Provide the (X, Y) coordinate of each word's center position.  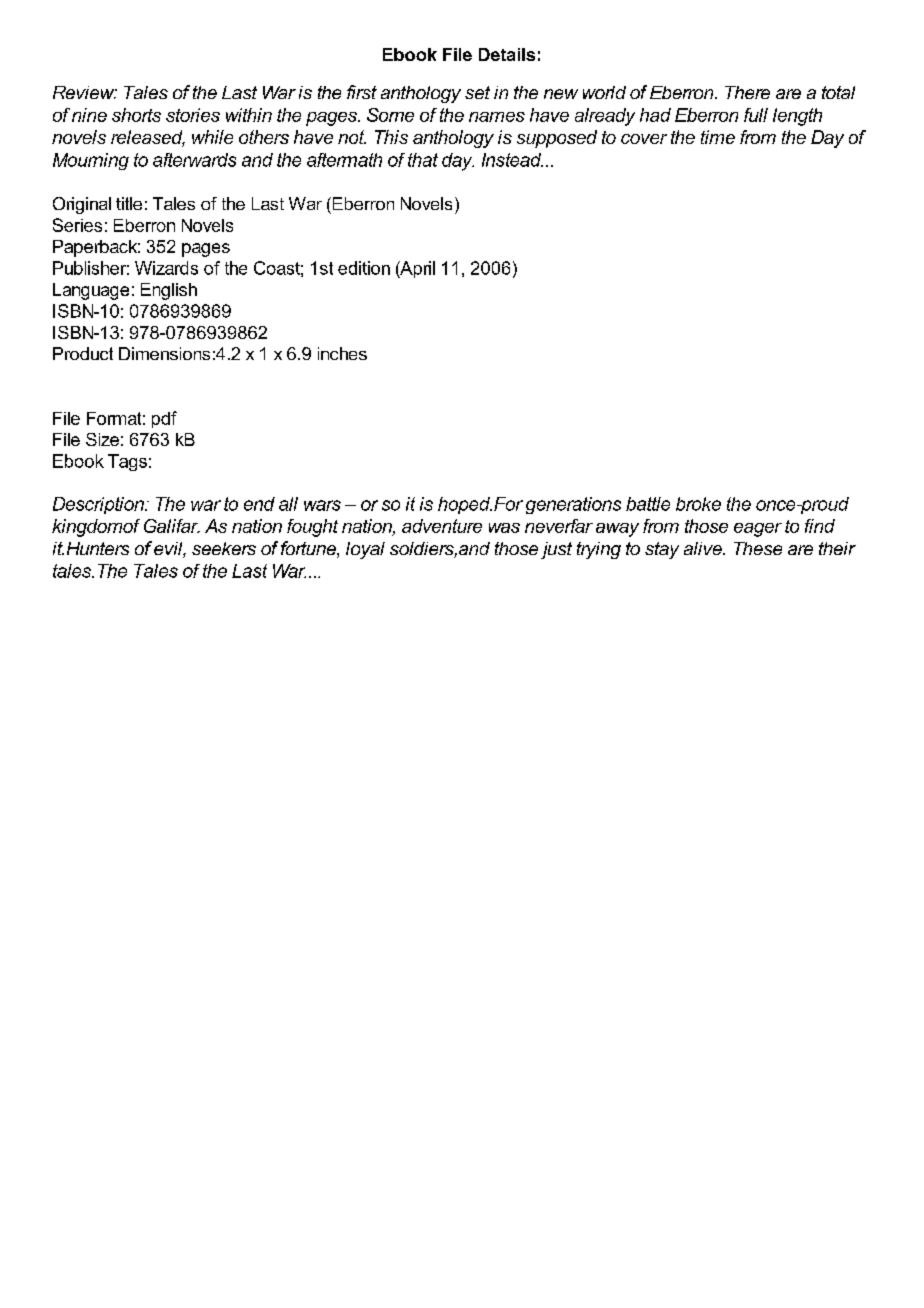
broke (698, 504)
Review (85, 92)
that (423, 160)
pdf (164, 419)
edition (364, 268)
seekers (224, 548)
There (747, 92)
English (169, 291)
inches (342, 353)
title (129, 203)
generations (573, 505)
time (718, 137)
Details (507, 54)
